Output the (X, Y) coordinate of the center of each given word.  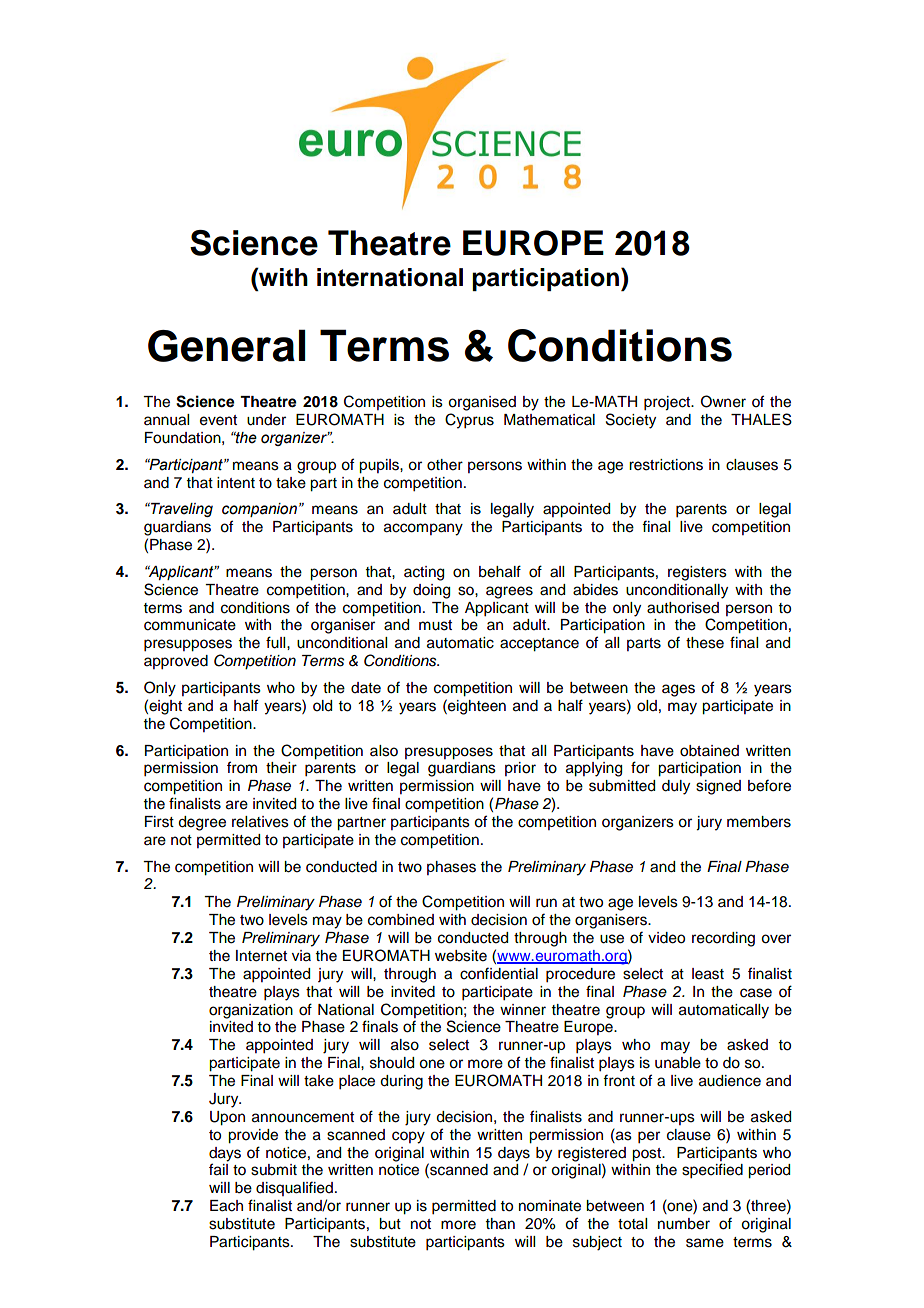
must (435, 625)
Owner (723, 401)
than (500, 1224)
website (461, 956)
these (705, 643)
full (277, 642)
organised (482, 403)
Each (226, 1206)
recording (723, 939)
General (226, 345)
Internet (261, 956)
